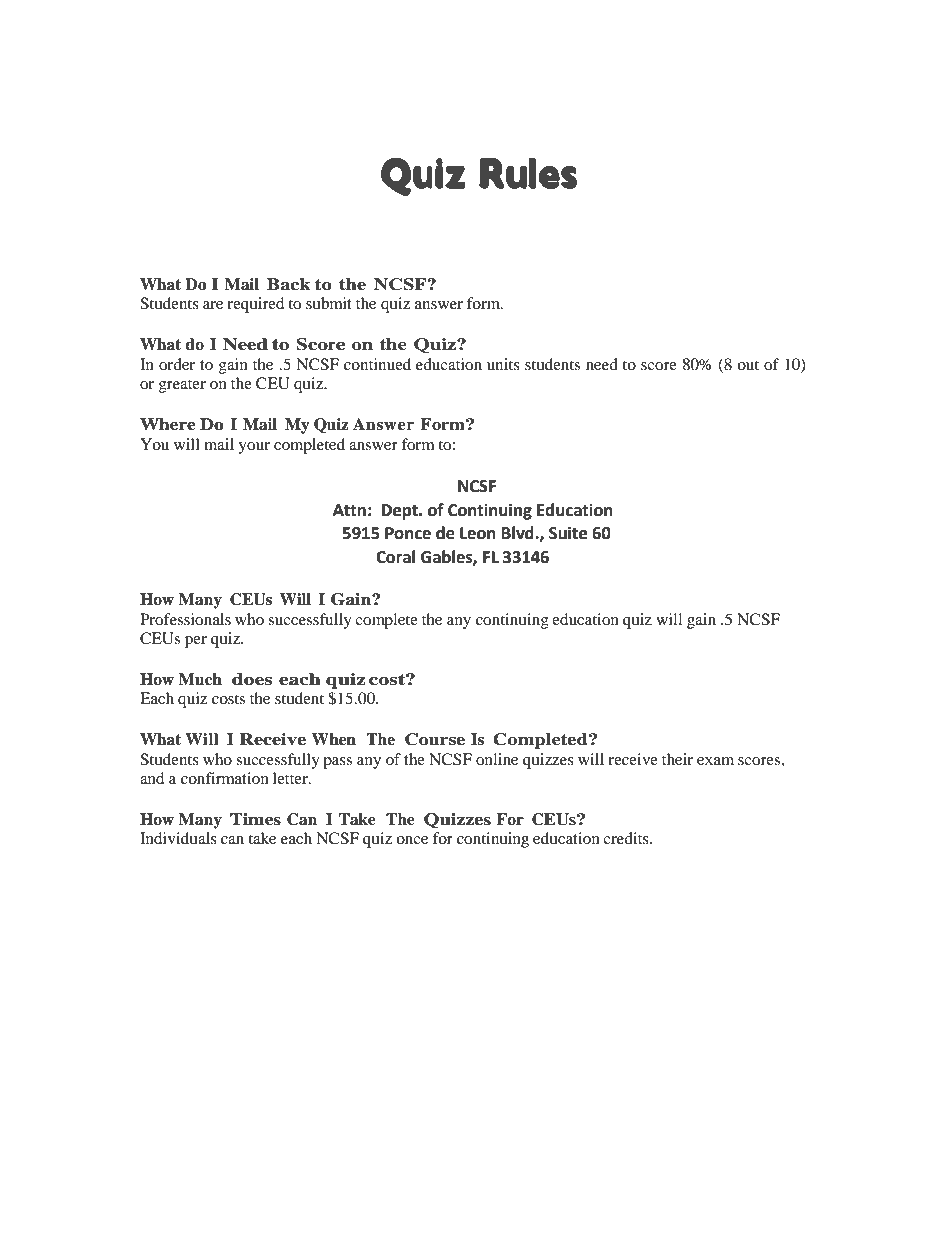 The image size is (952, 1233). I want to click on Times, so click(255, 819).
